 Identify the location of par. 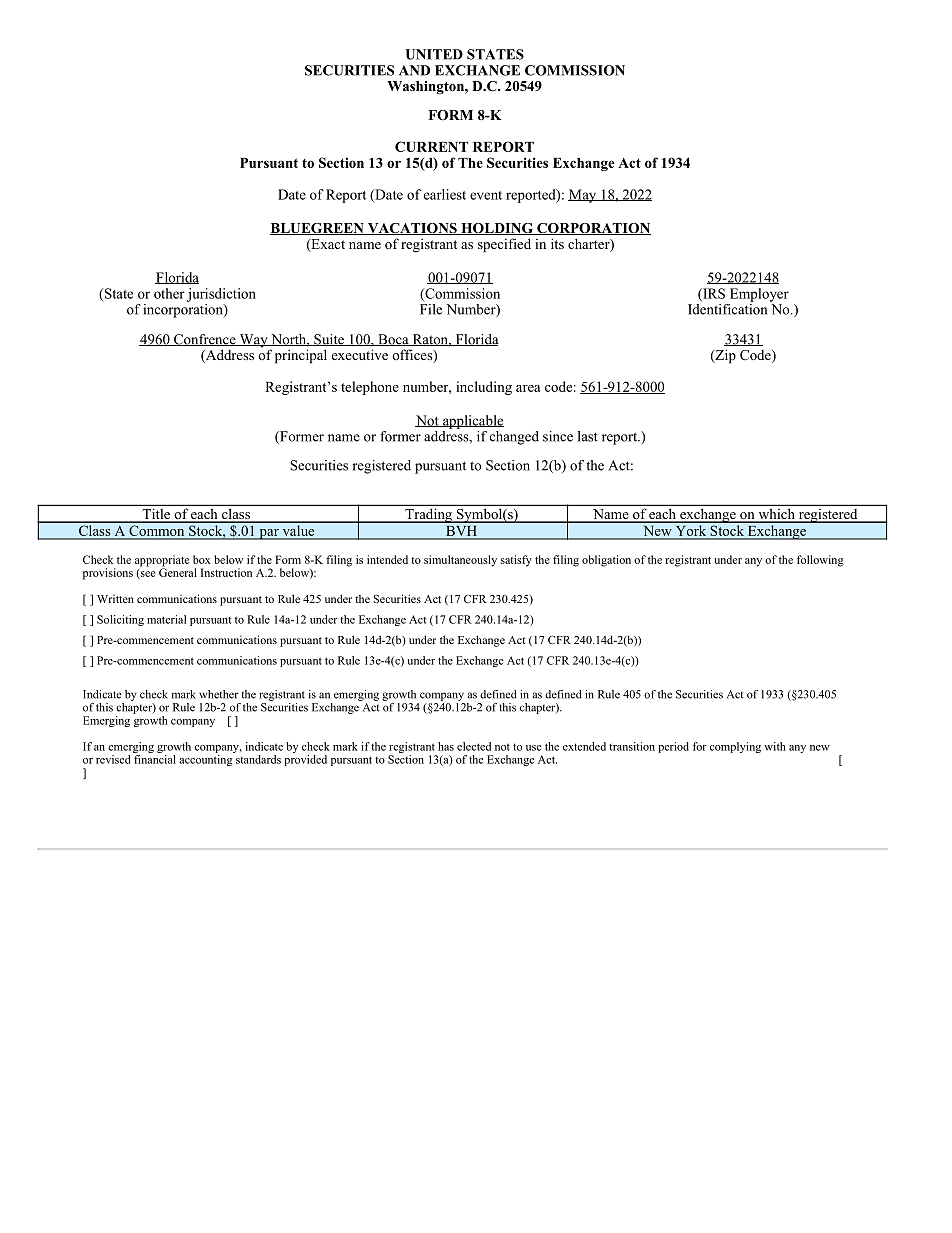
(269, 534).
